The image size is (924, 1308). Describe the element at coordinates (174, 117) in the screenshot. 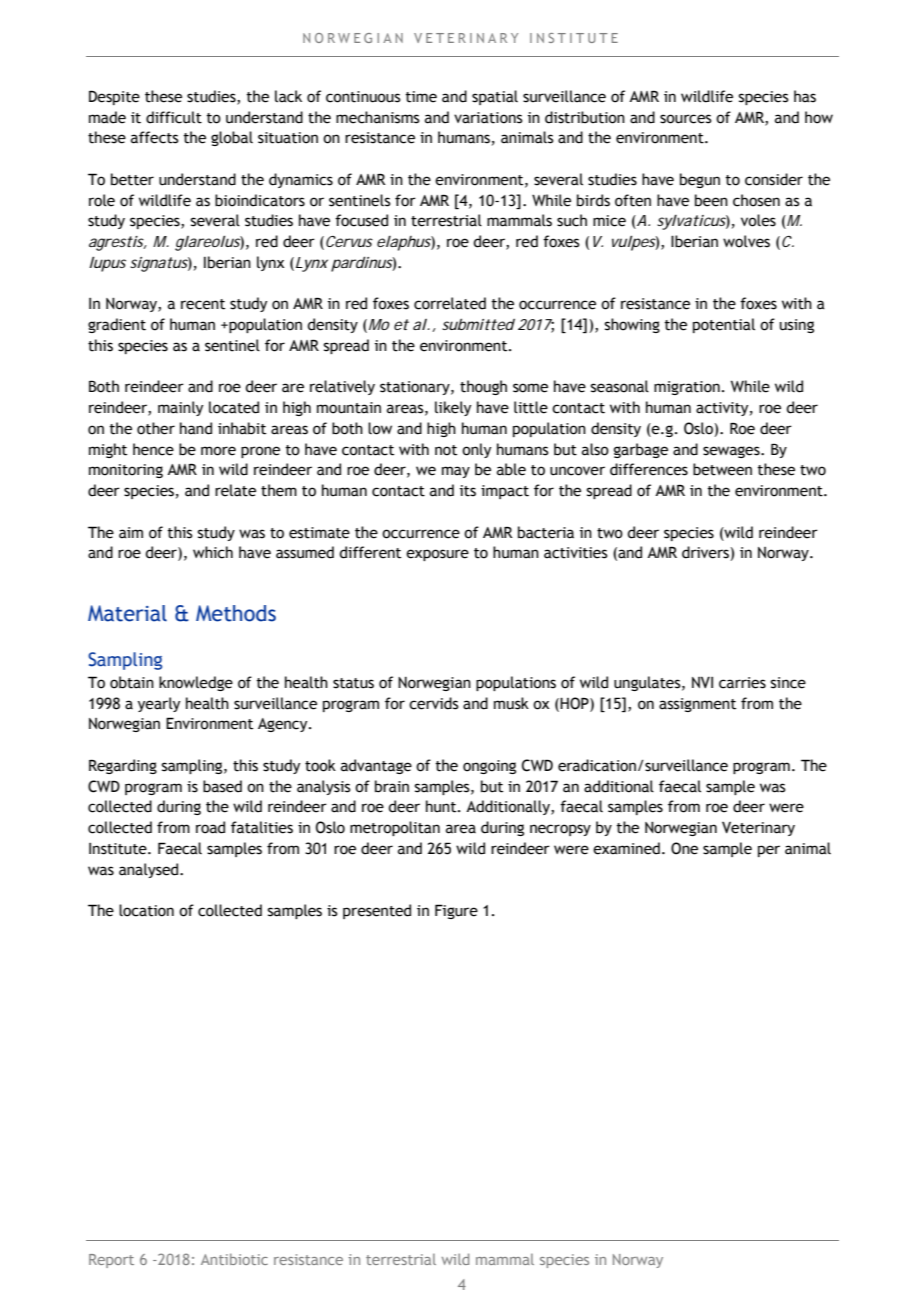

I see `difficult` at that location.
